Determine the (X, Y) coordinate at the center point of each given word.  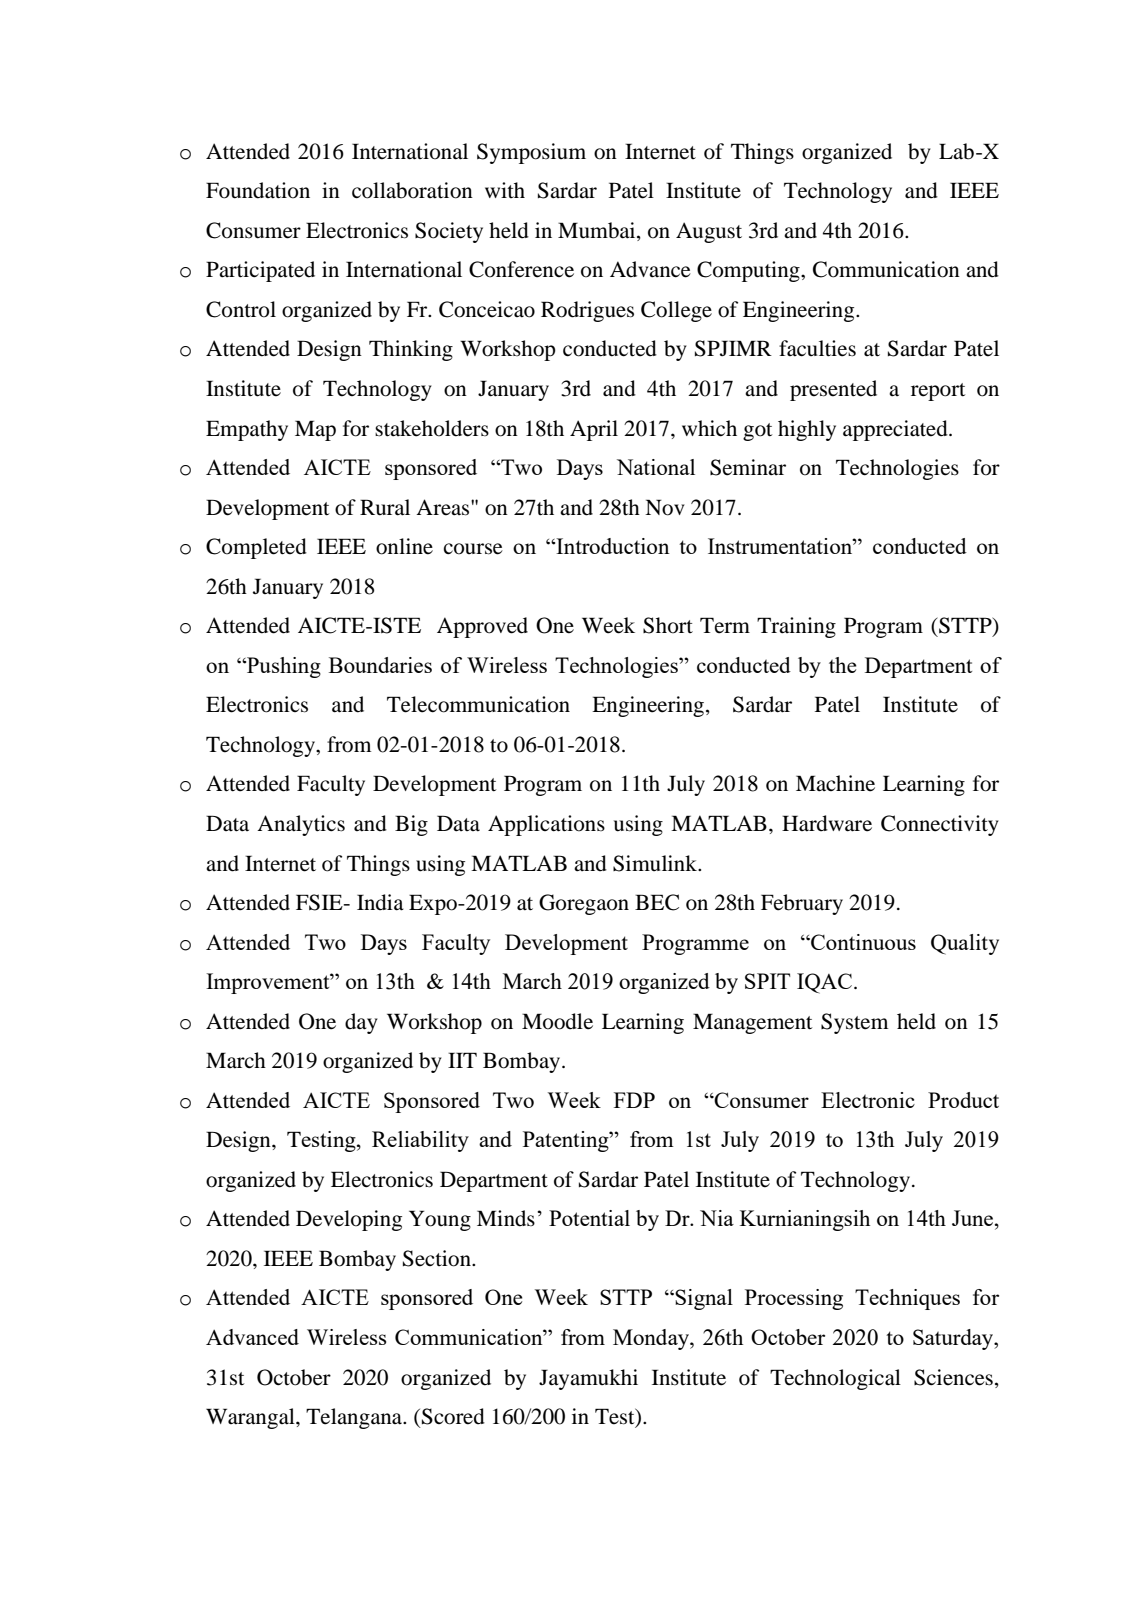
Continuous (862, 942)
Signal (703, 1299)
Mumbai (598, 231)
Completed (256, 548)
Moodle (557, 1021)
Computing (749, 271)
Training (796, 627)
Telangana (355, 1418)
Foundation (258, 190)
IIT (462, 1060)
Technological (835, 1379)
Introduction (612, 546)
